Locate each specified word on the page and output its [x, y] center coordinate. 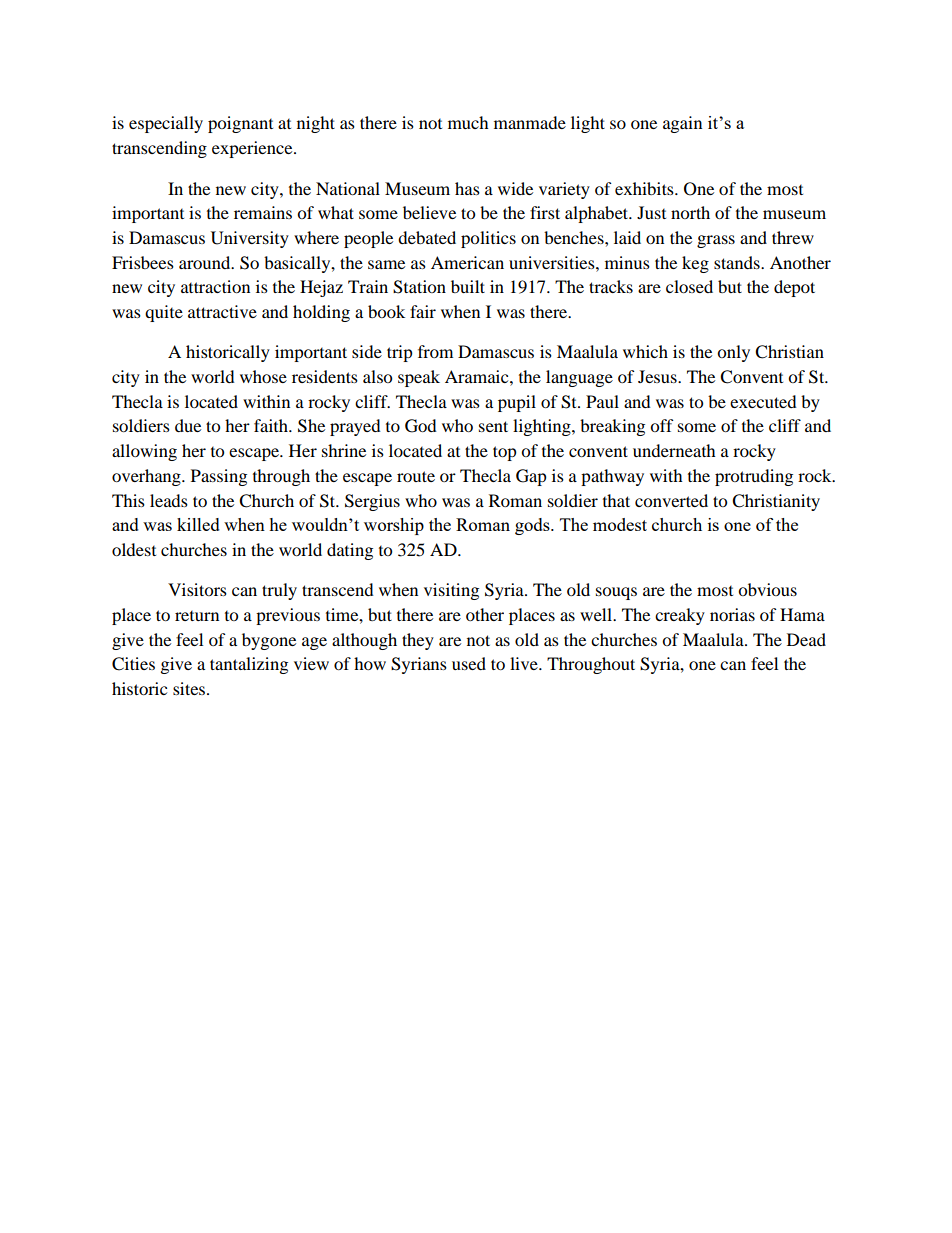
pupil [517, 403]
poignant [240, 124]
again [682, 124]
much [468, 122]
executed [763, 401]
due [188, 425]
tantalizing [249, 665]
